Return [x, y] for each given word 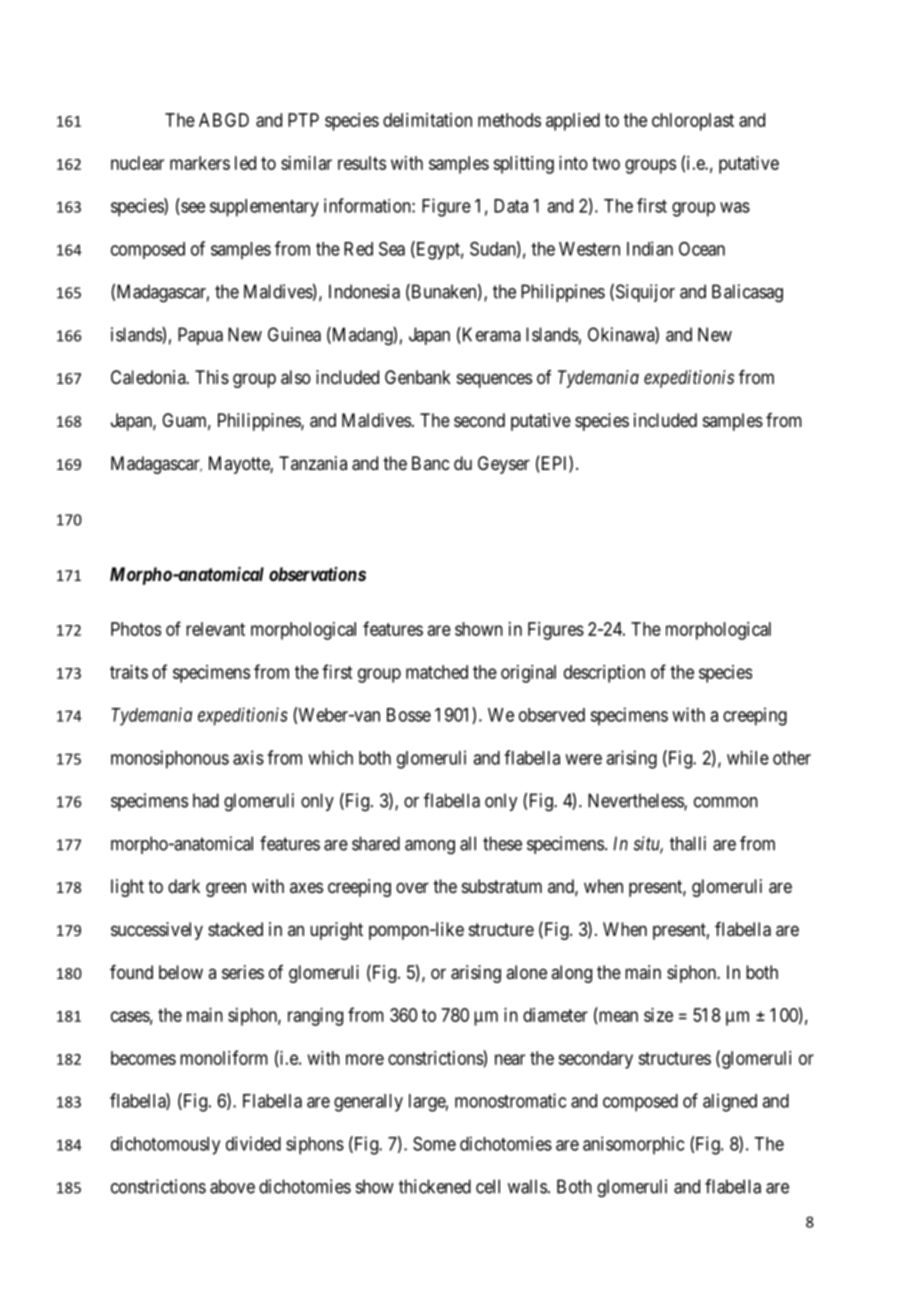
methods [509, 120]
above [232, 1186]
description [604, 674]
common [726, 802]
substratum [502, 886]
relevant [215, 629]
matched [437, 672]
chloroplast [693, 122]
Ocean [702, 249]
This [212, 377]
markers [200, 163]
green [226, 889]
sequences [494, 380]
